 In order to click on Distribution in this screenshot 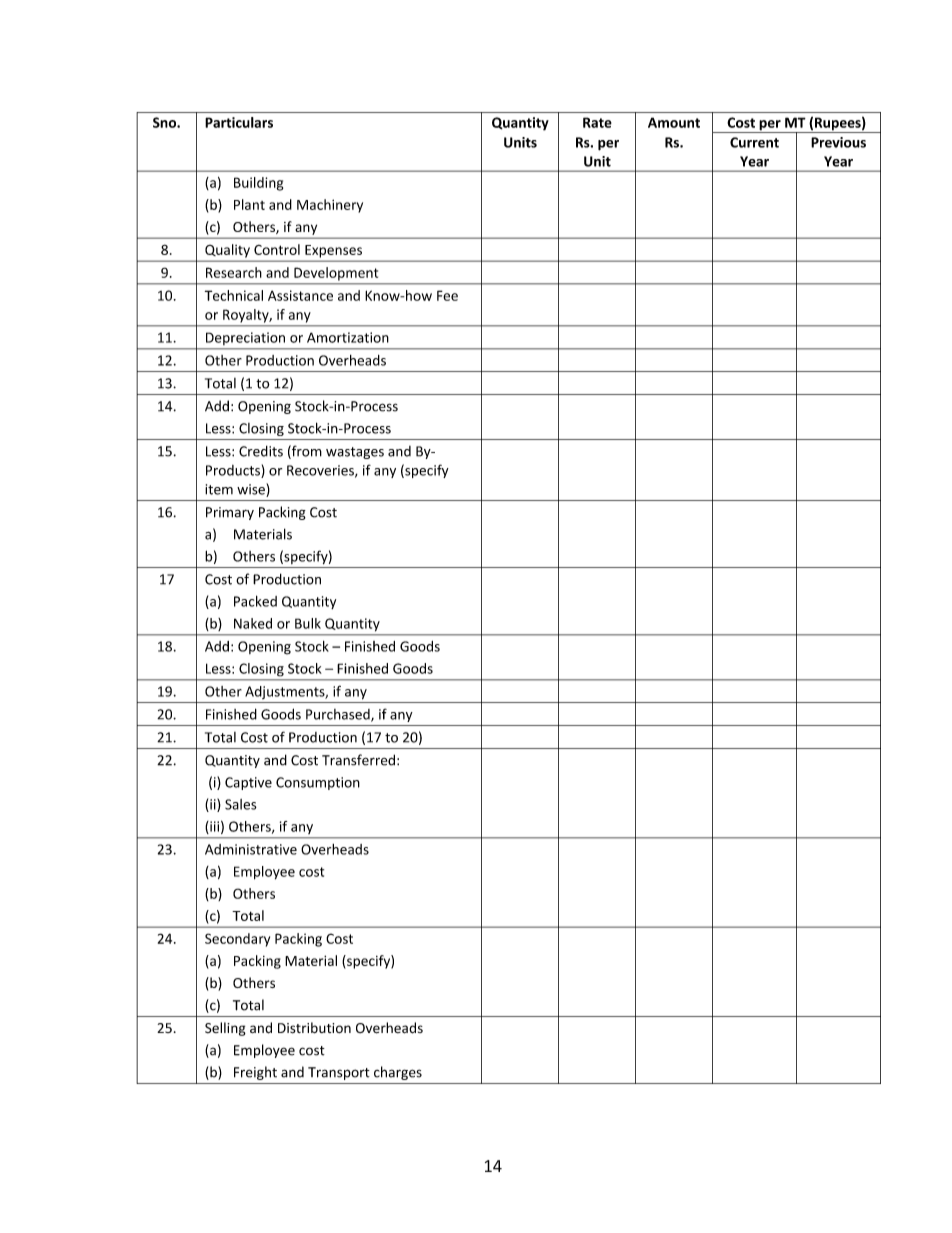, I will do `click(314, 1028)`.
